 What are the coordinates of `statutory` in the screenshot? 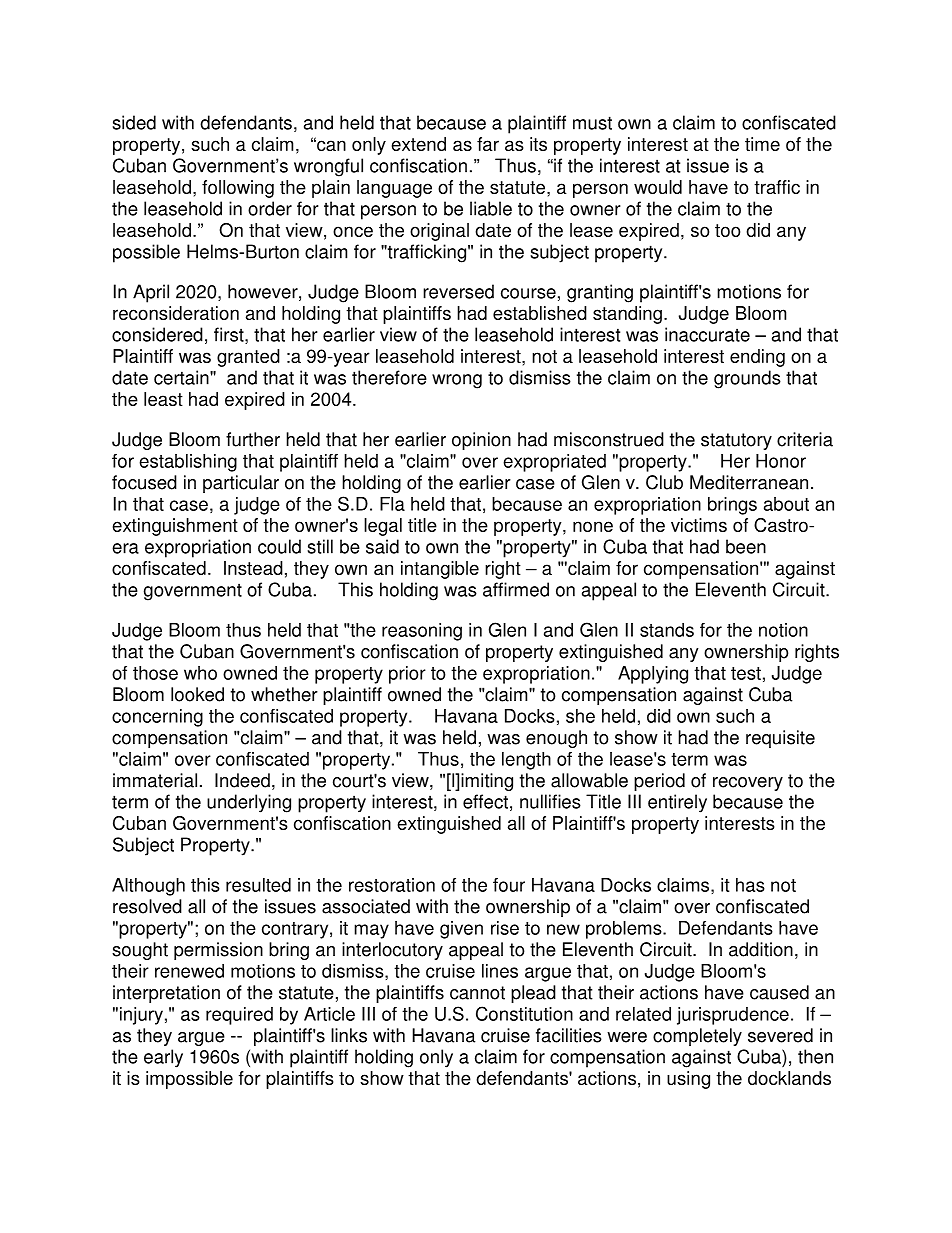 It's located at (736, 441).
